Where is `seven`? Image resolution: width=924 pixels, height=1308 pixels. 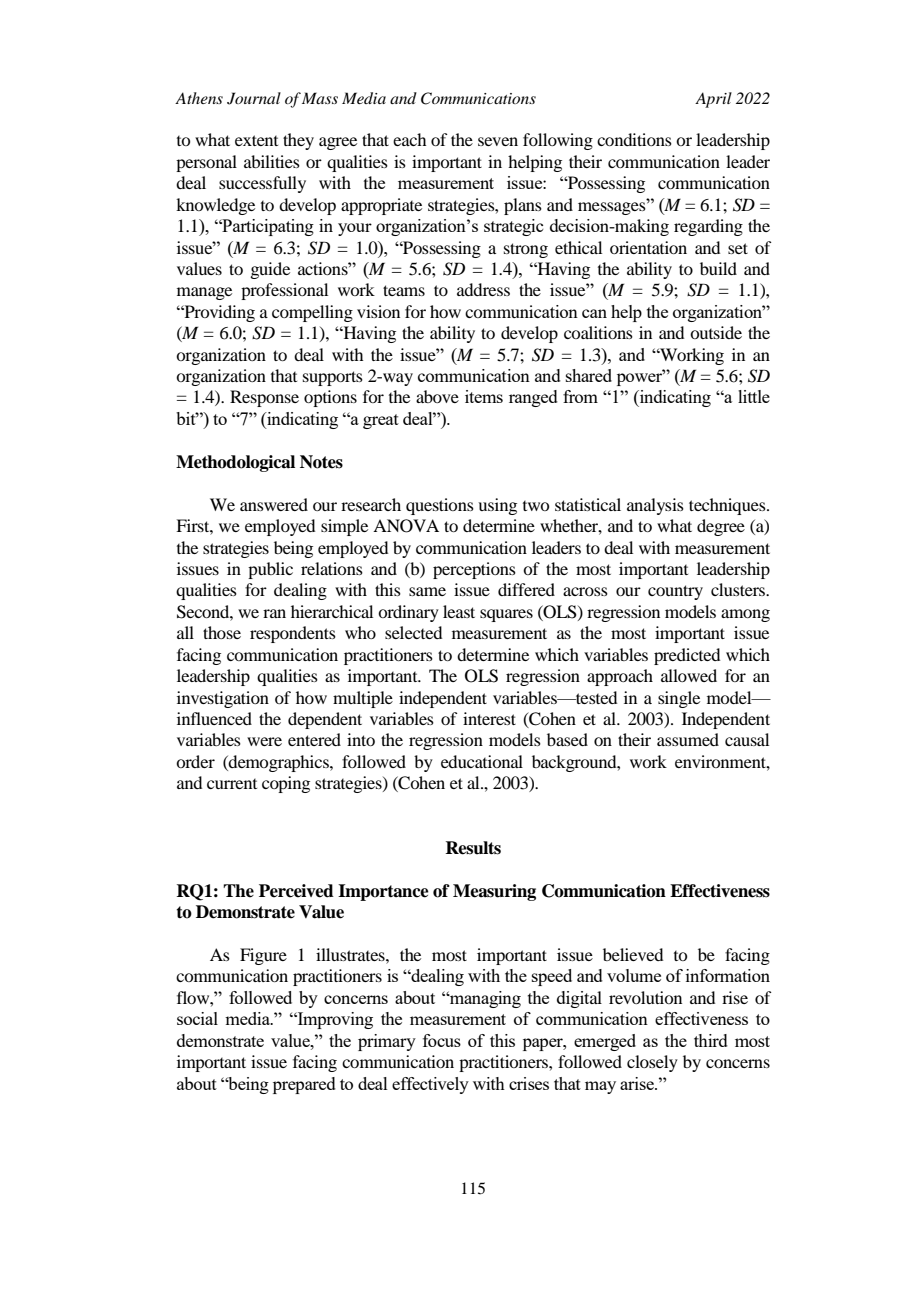 seven is located at coordinates (498, 141).
